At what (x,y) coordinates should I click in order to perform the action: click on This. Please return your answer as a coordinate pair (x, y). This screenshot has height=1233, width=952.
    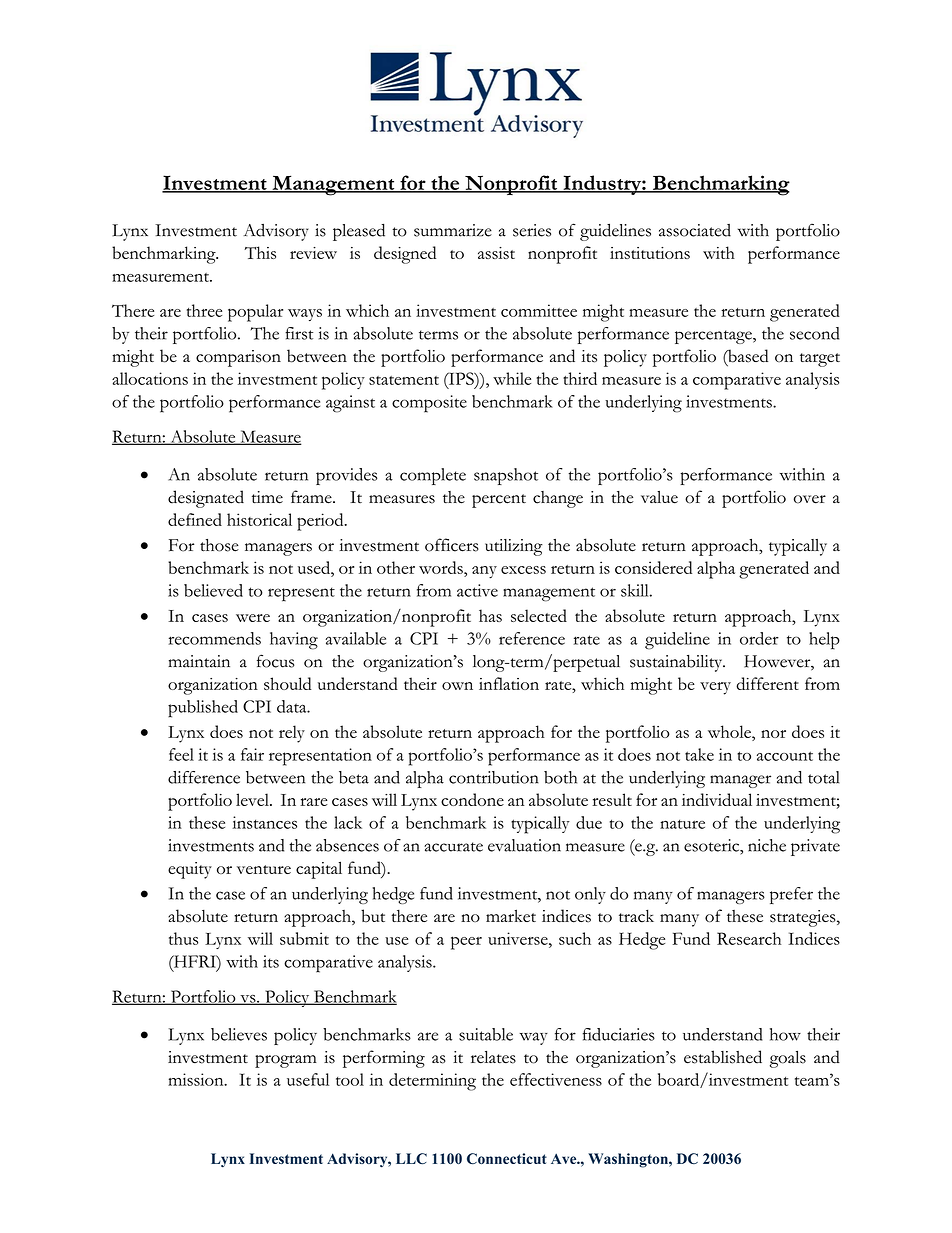
    Looking at the image, I should click on (260, 252).
